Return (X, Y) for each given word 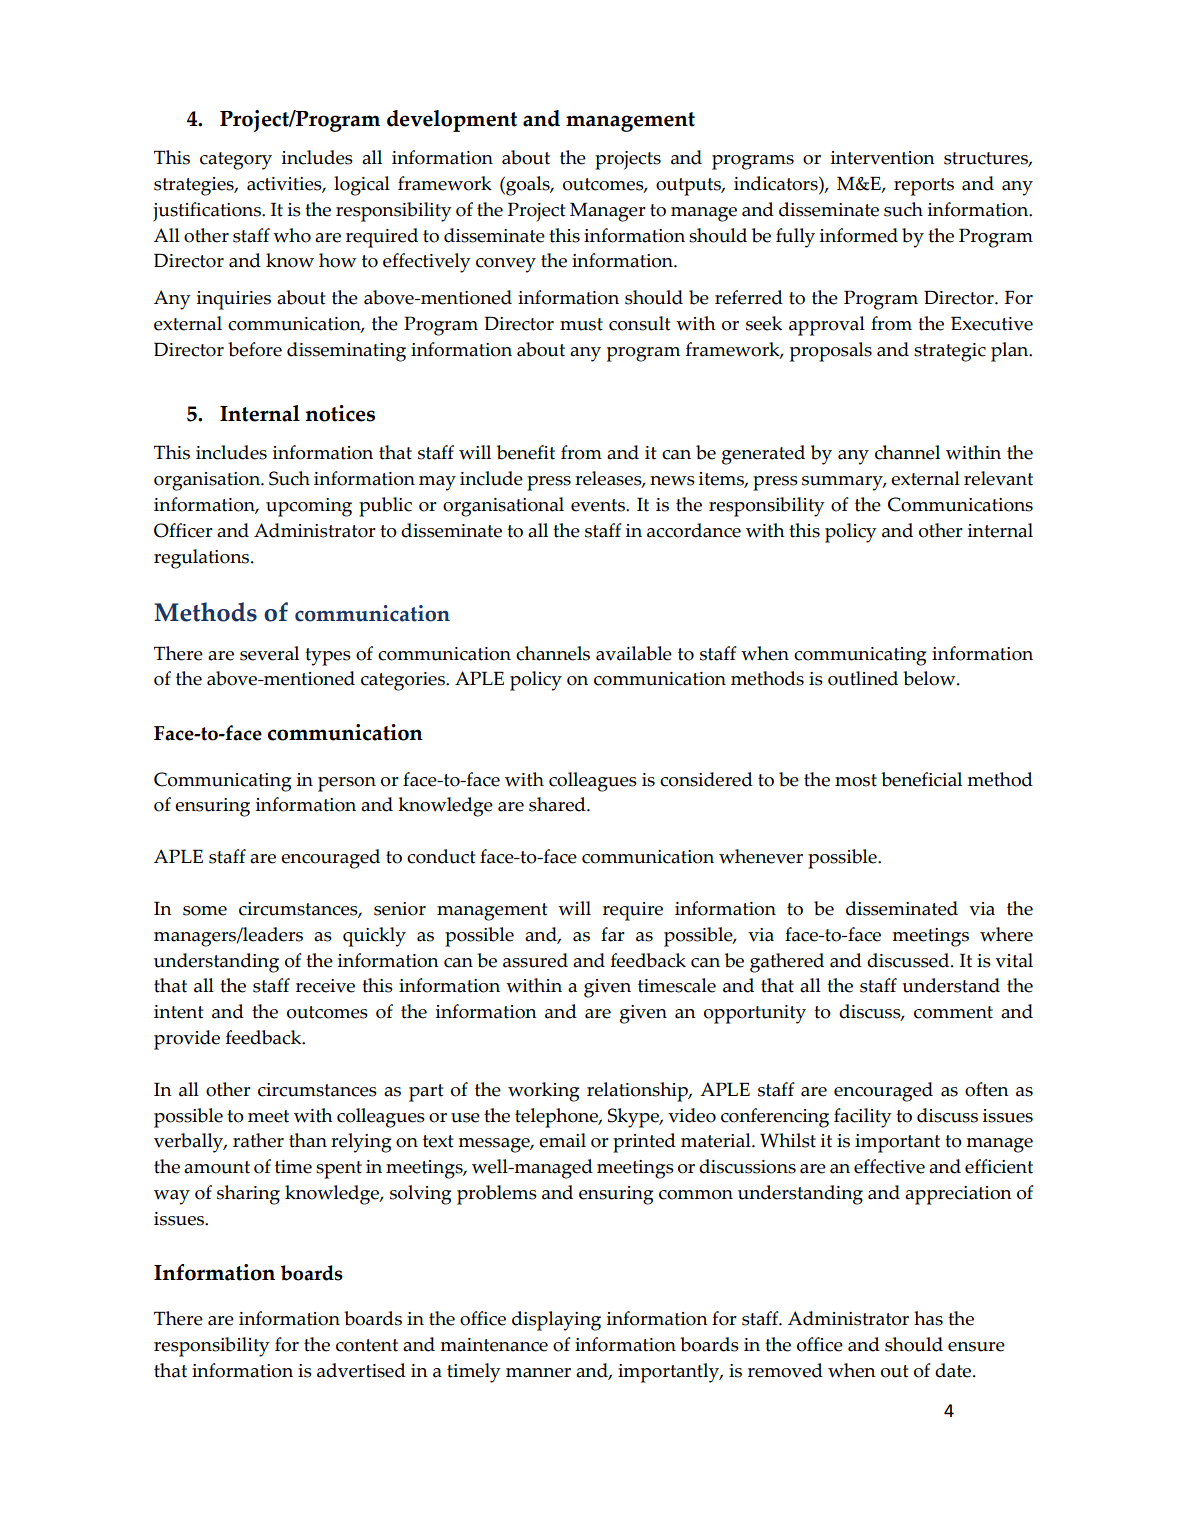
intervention (883, 158)
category (236, 161)
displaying (556, 1321)
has (928, 1318)
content (367, 1345)
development (452, 121)
